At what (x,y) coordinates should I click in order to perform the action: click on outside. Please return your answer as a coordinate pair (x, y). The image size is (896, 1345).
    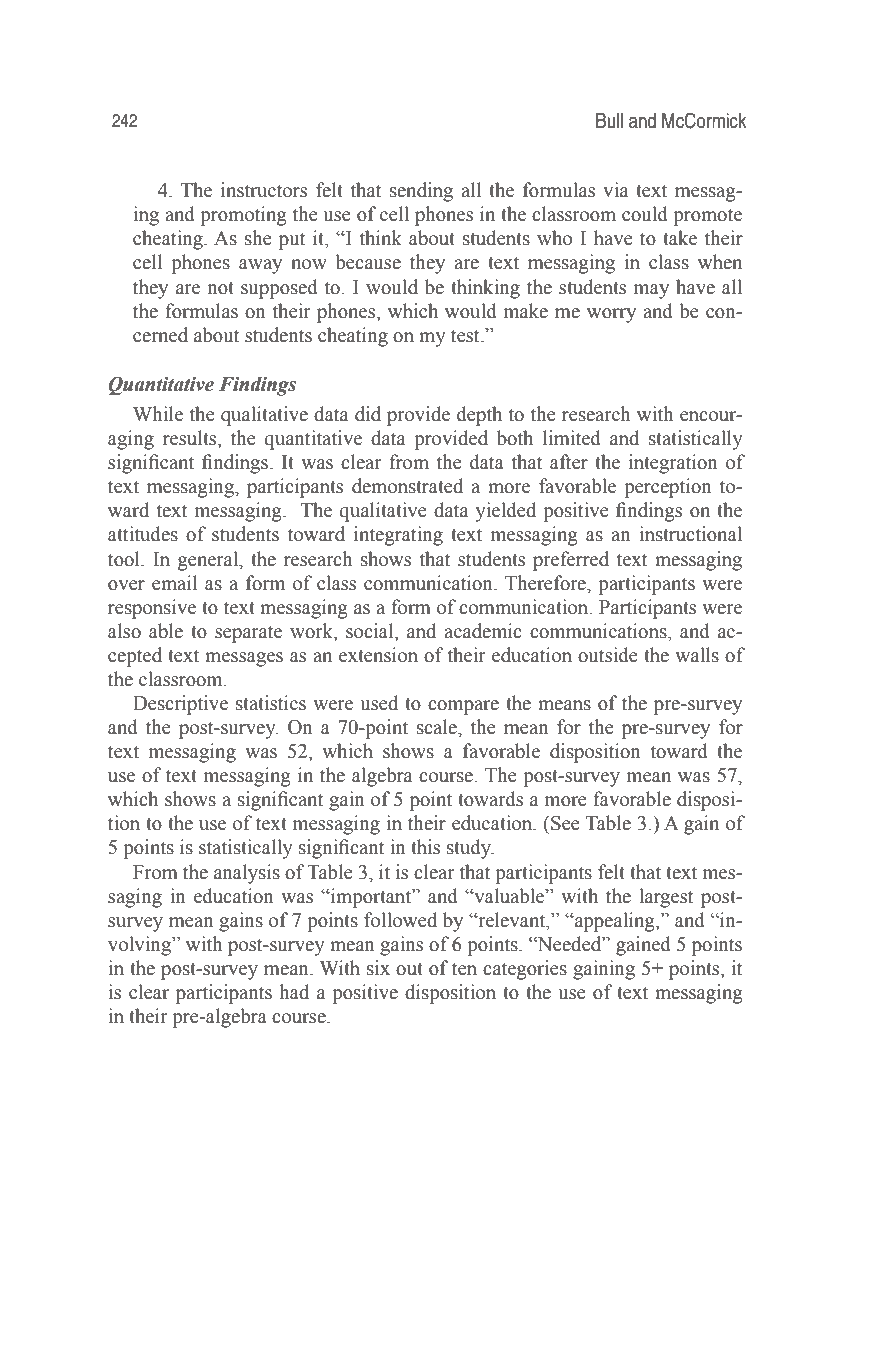
    Looking at the image, I should click on (608, 655).
